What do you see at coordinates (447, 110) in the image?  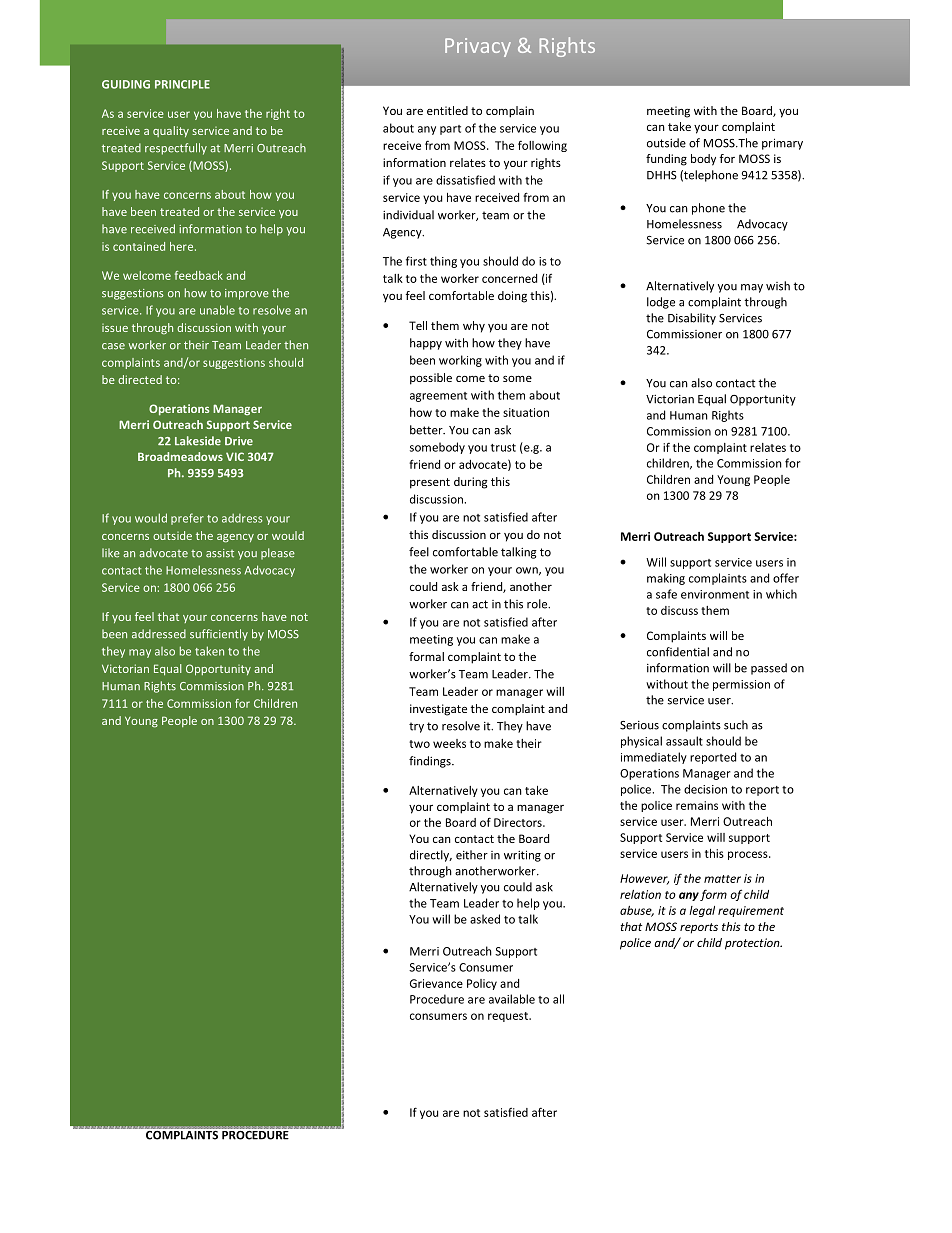 I see `entitled` at bounding box center [447, 110].
